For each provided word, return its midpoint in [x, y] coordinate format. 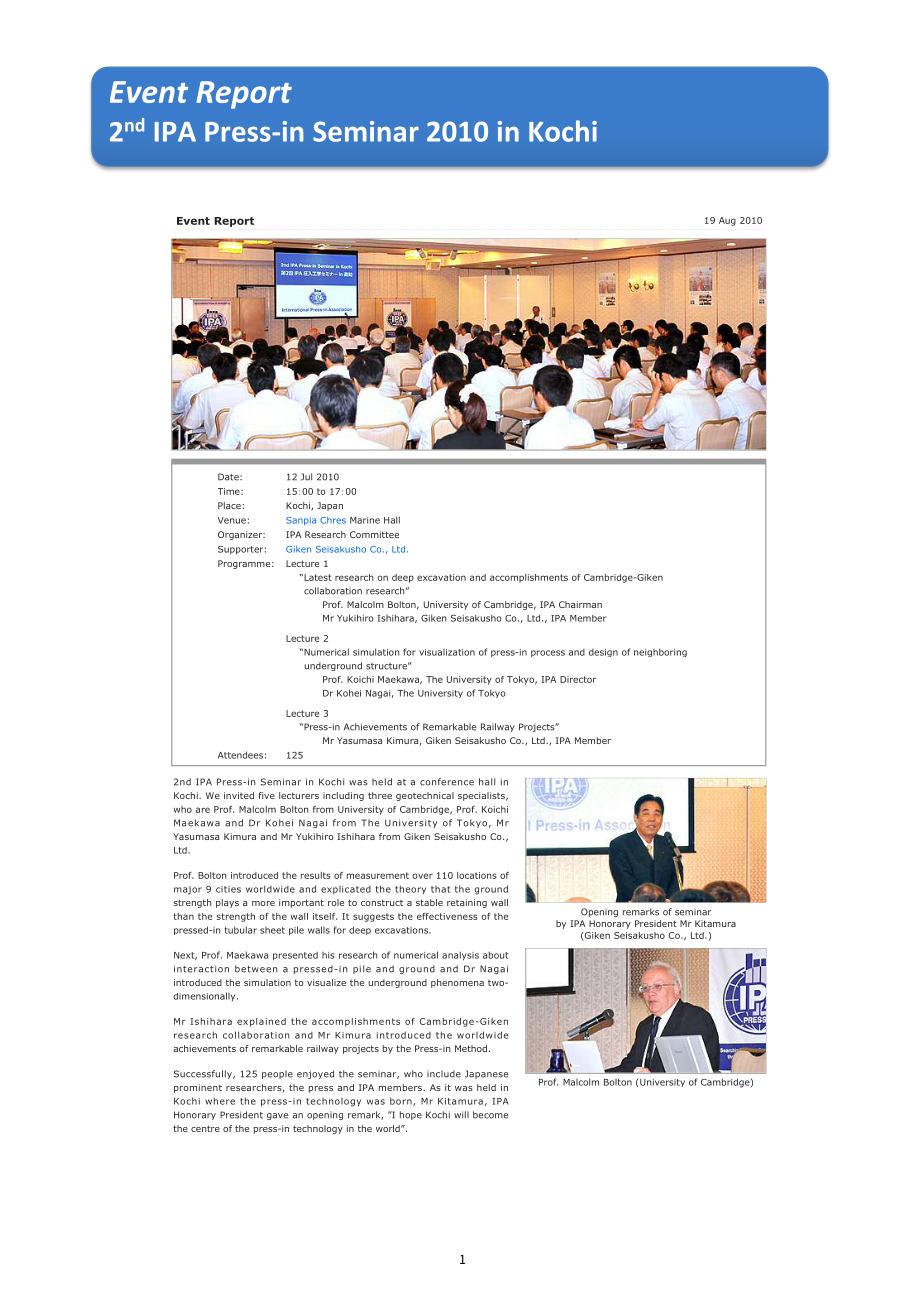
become [490, 1115]
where [220, 1101]
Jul [306, 477]
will [461, 1114]
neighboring [660, 652]
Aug [727, 221]
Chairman [580, 604]
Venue [232, 520]
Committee [374, 534]
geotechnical [425, 796]
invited [239, 795]
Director [578, 679]
